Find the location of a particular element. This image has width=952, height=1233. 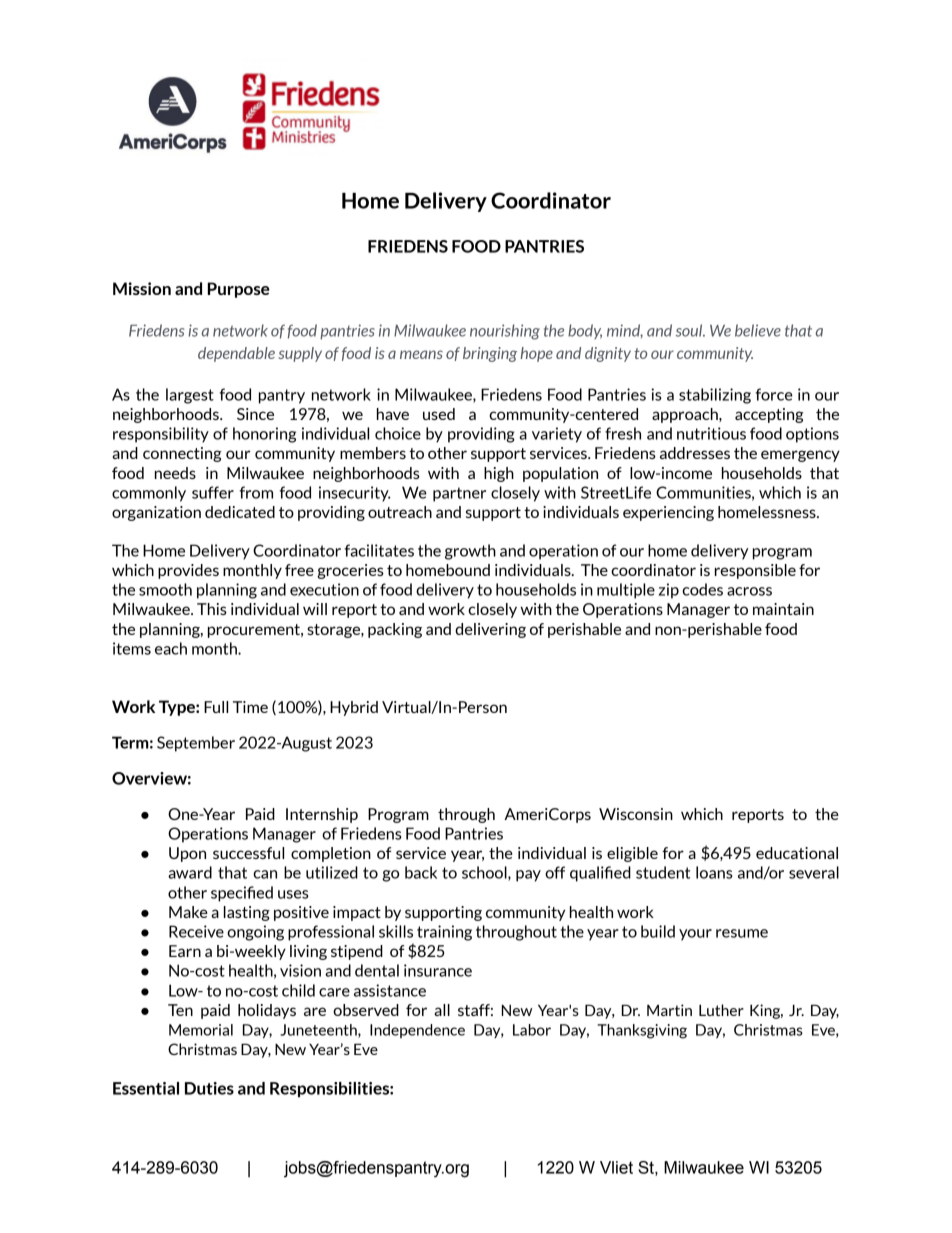

Make is located at coordinates (188, 912).
